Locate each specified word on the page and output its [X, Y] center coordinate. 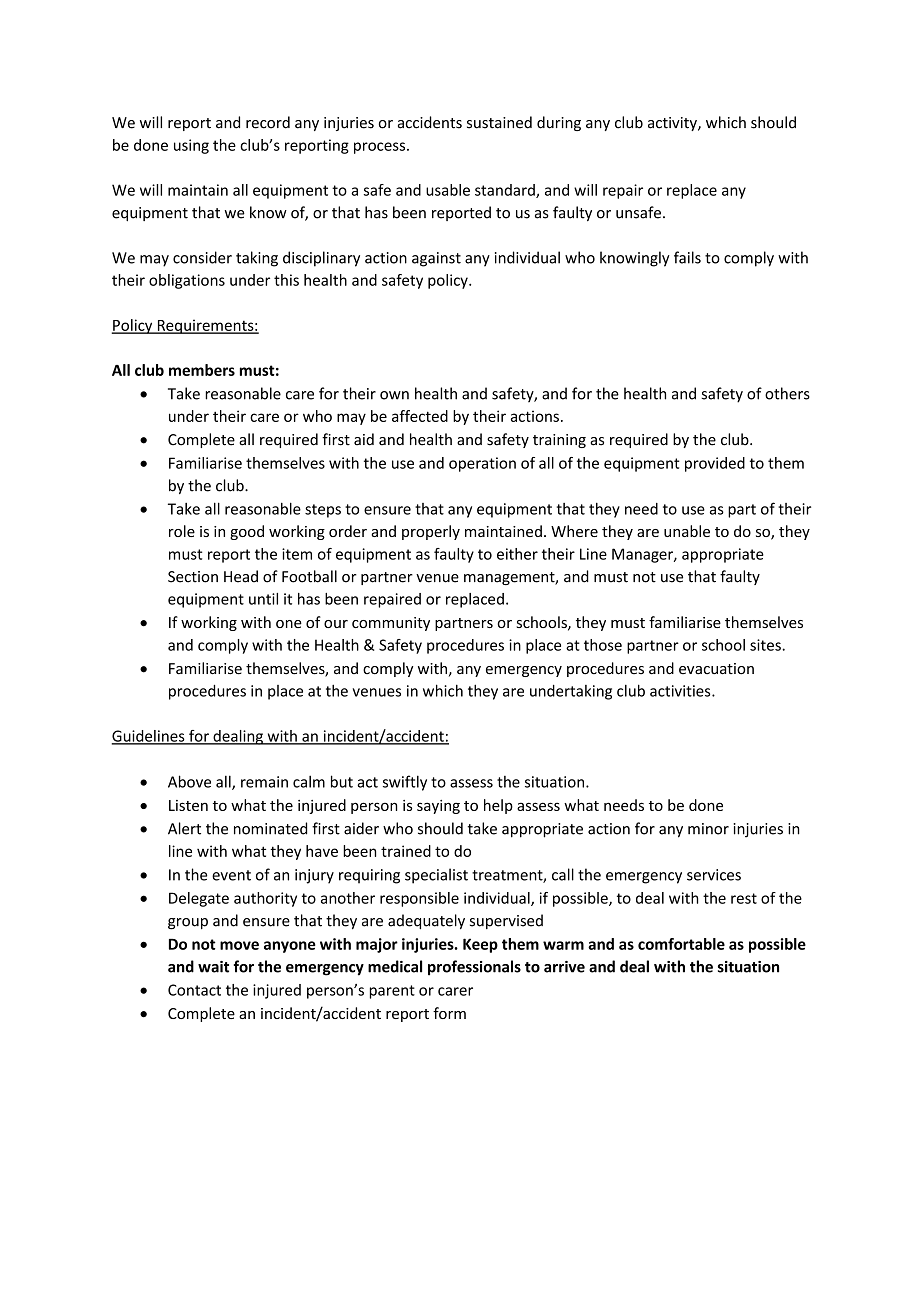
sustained [499, 122]
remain [264, 782]
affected [420, 416]
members [202, 370]
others [787, 393]
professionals [474, 968]
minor [708, 829]
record [268, 122]
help [498, 806]
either [517, 554]
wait [213, 967]
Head [241, 576]
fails [687, 257]
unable [687, 531]
